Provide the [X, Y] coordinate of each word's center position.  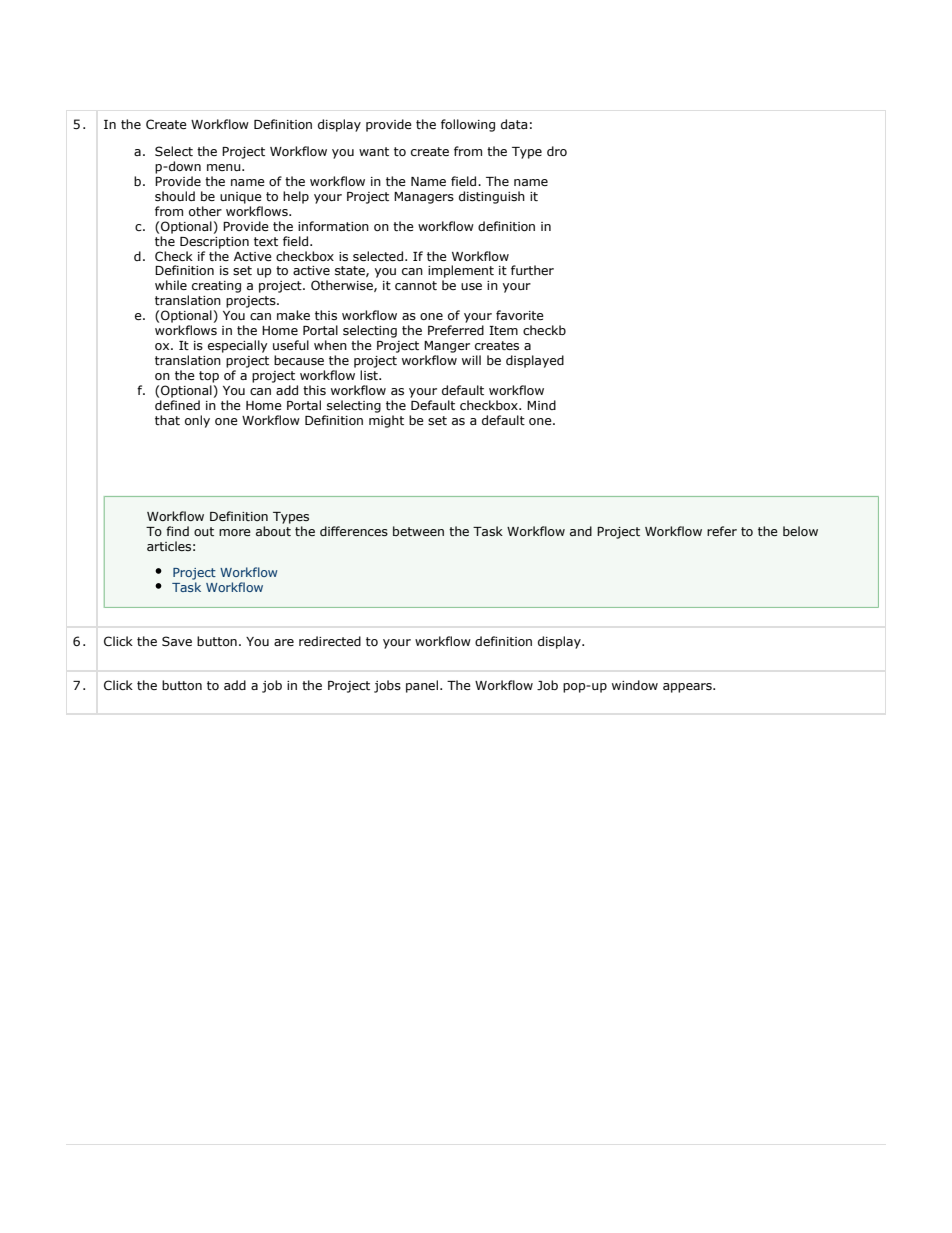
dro [557, 151]
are [284, 642]
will [471, 360]
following [468, 125]
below [800, 531]
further [532, 270]
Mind [541, 405]
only [197, 421]
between [418, 531]
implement [461, 271]
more [235, 532]
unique [241, 198]
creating [216, 287]
